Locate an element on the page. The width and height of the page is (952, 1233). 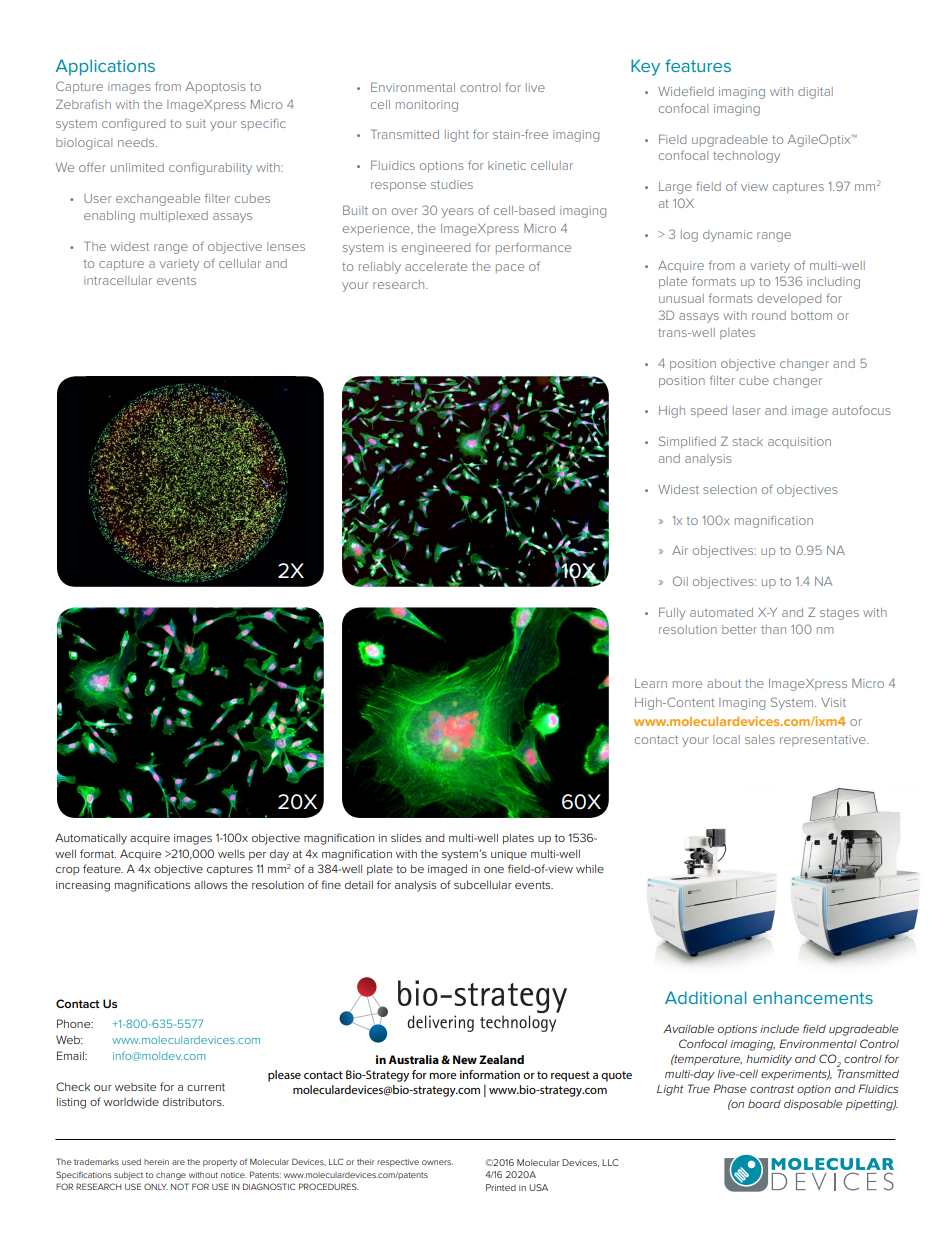
Simplified is located at coordinates (687, 442).
